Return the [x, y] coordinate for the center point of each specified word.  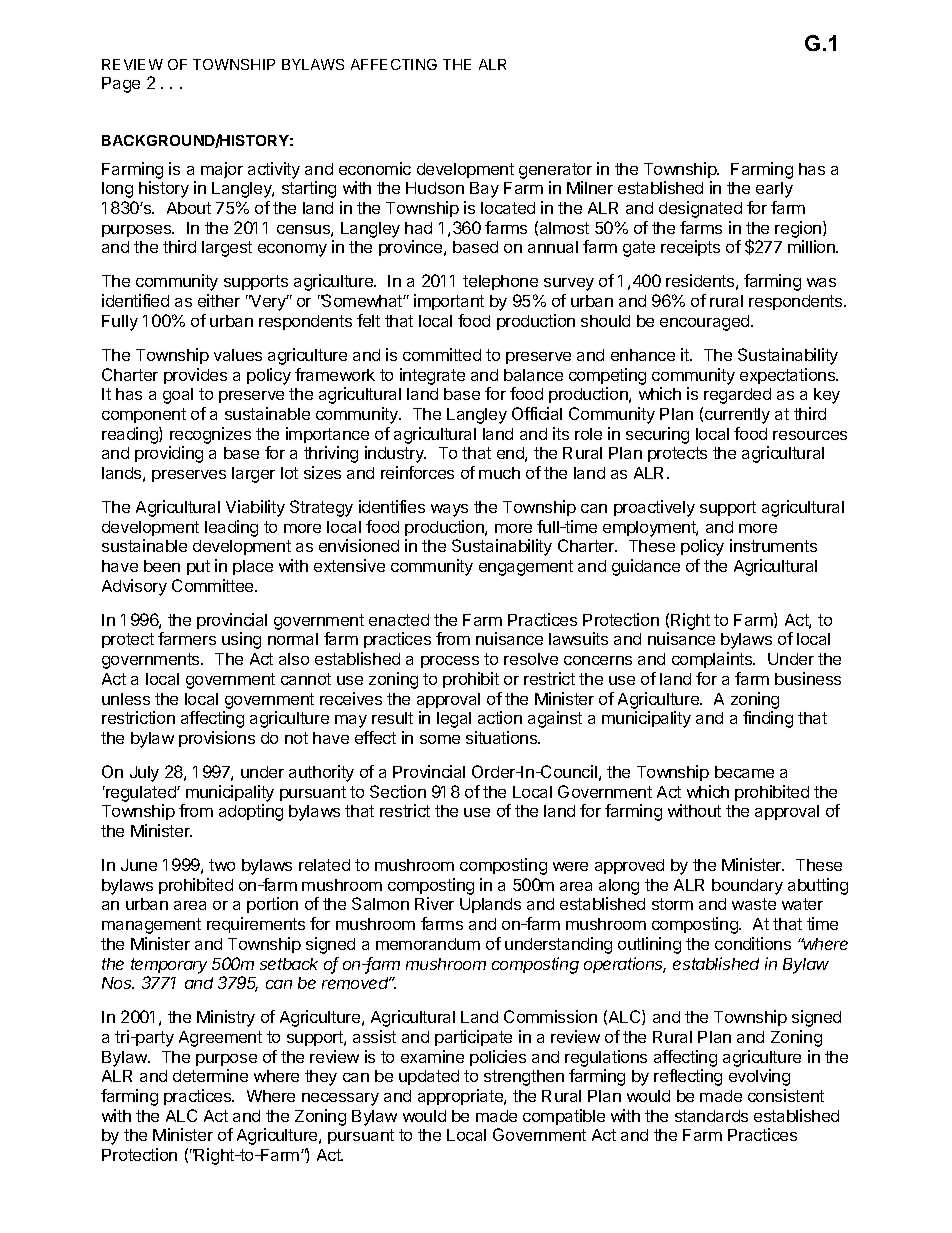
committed [442, 354]
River [434, 903]
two [222, 865]
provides [195, 376]
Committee [214, 585]
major [222, 170]
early [774, 190]
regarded [737, 396]
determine [210, 1075]
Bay [484, 190]
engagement [526, 568]
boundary [747, 887]
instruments [773, 545]
